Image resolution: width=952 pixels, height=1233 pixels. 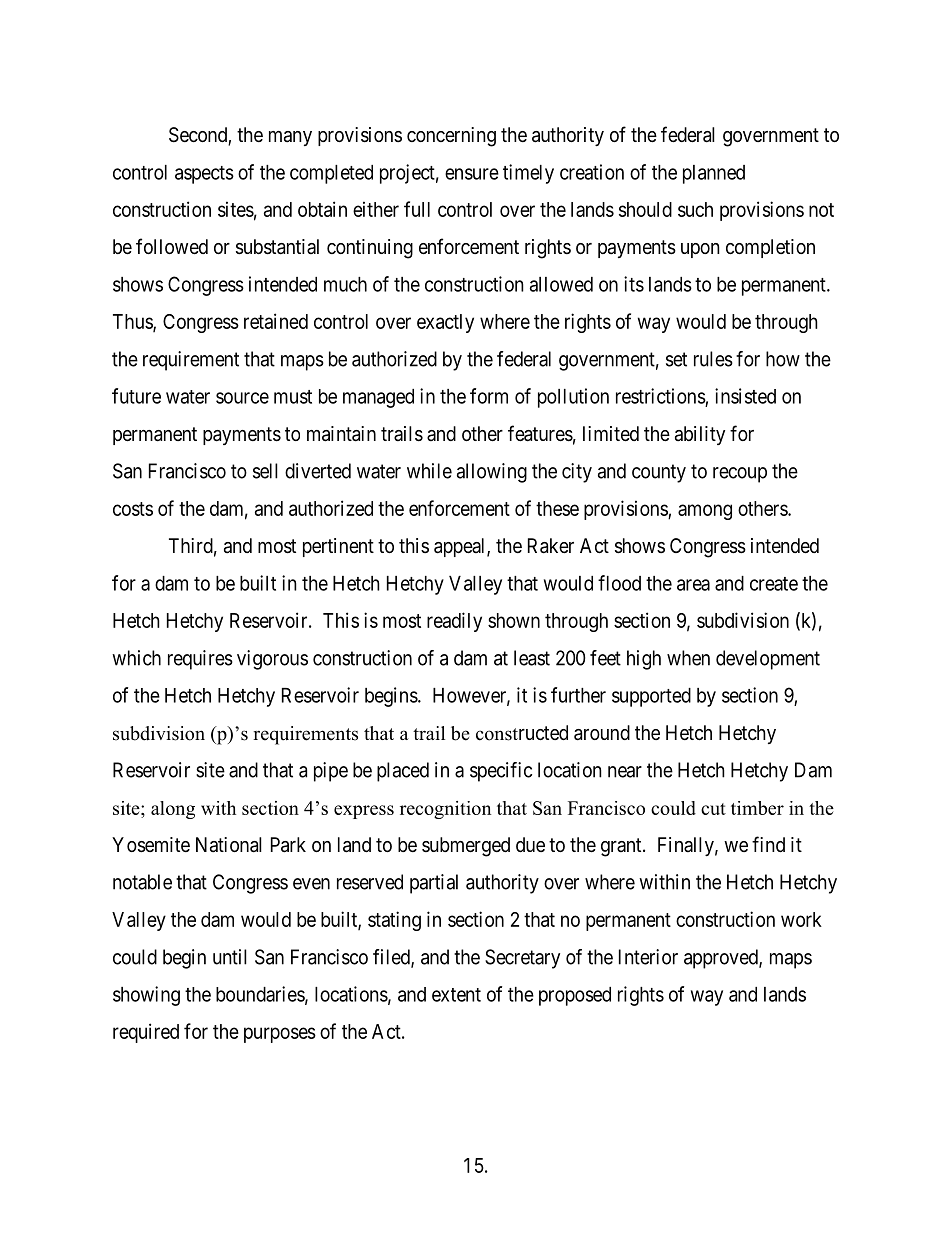 I want to click on allowing, so click(x=492, y=473).
